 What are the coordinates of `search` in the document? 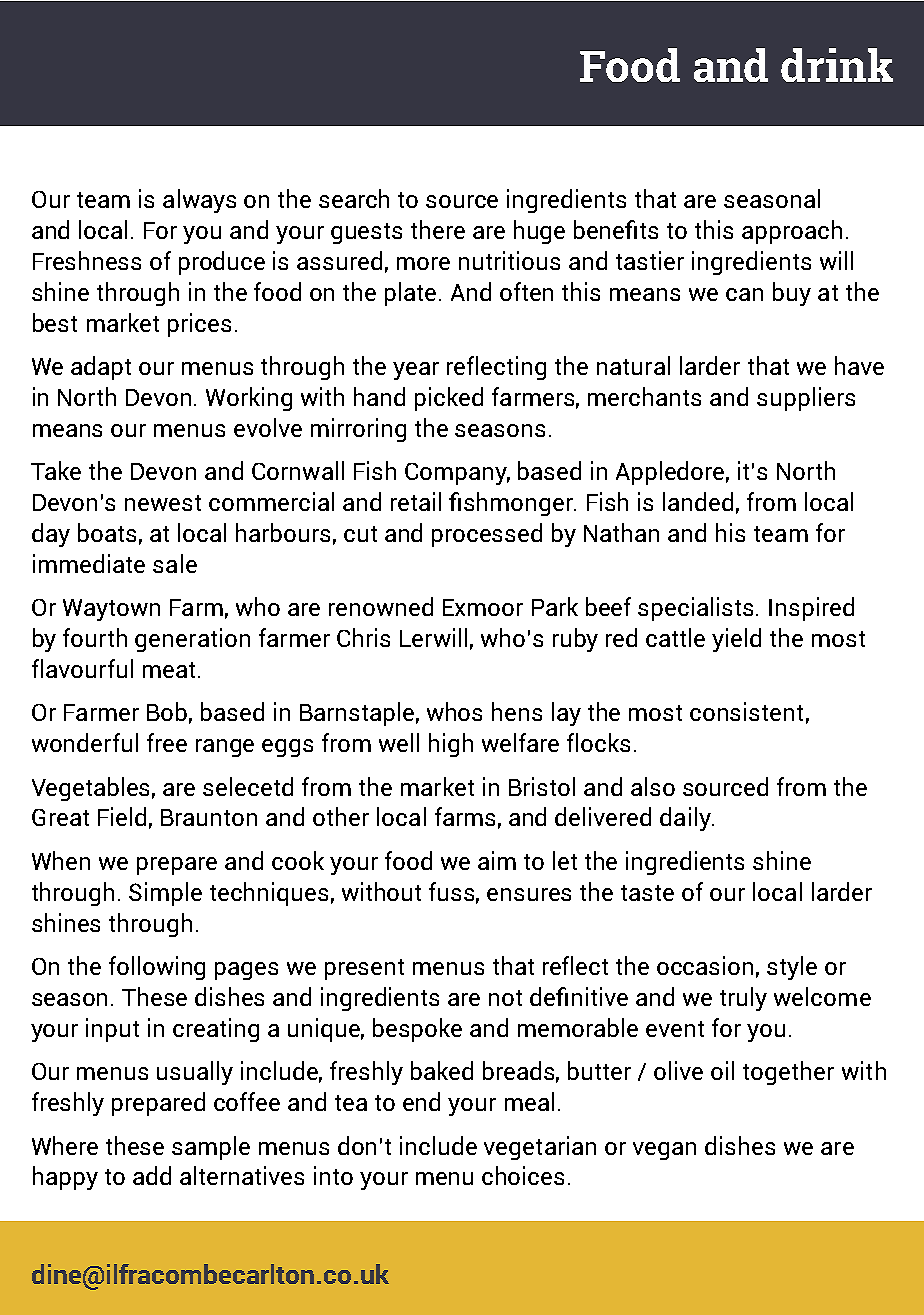 It's located at (354, 198).
